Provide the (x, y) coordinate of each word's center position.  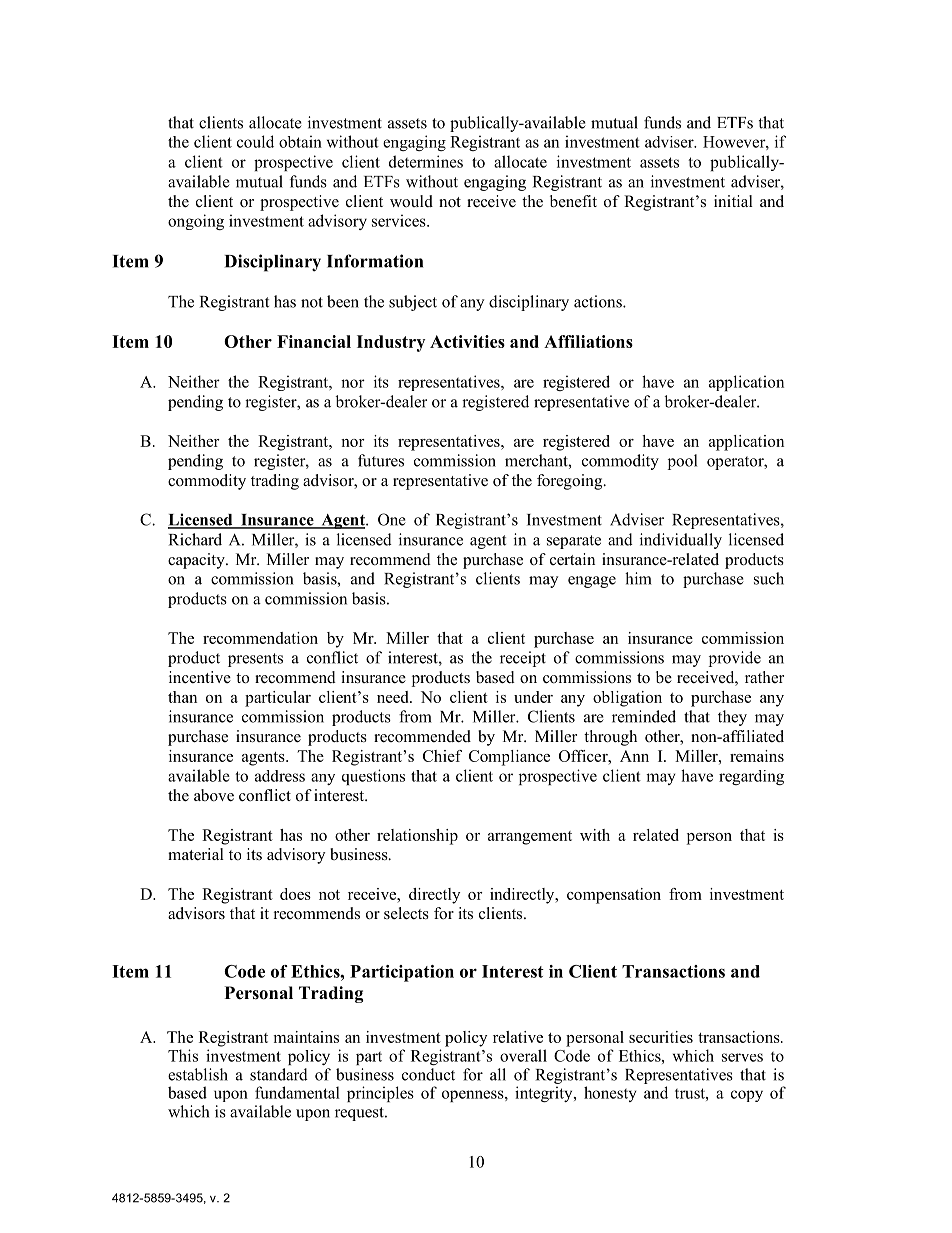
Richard (195, 539)
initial (733, 201)
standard (279, 1074)
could (255, 141)
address (280, 776)
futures (381, 460)
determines (426, 161)
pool (682, 462)
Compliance (509, 758)
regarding (751, 777)
